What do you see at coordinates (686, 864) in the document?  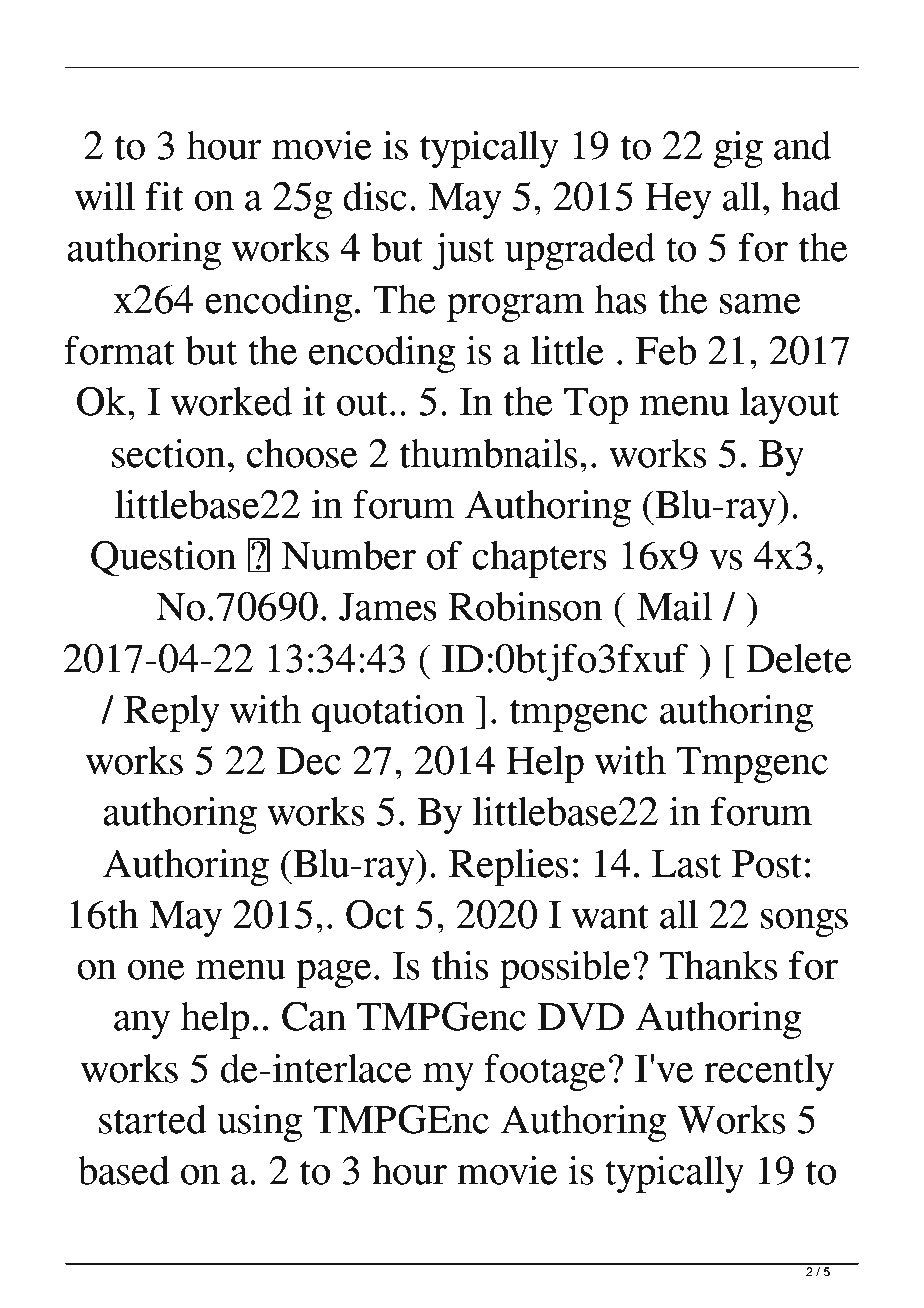 I see `Last` at bounding box center [686, 864].
